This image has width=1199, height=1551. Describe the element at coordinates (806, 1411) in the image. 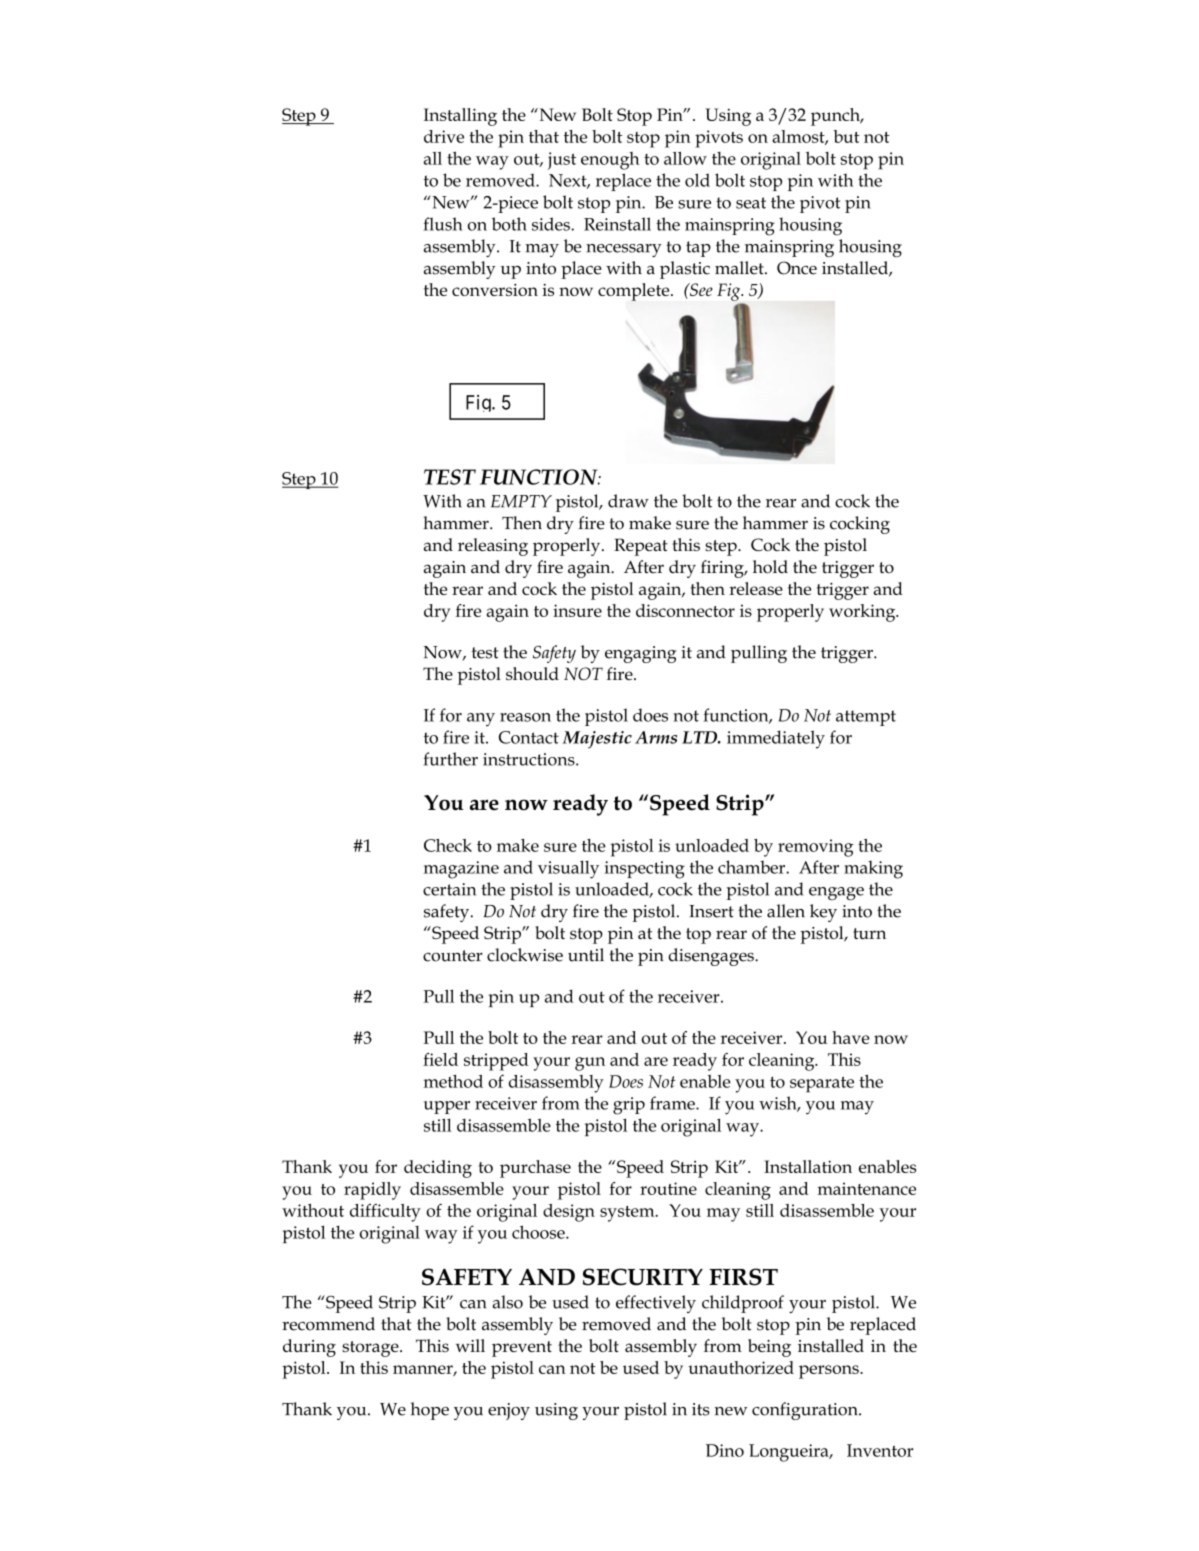

I see `configuration` at that location.
